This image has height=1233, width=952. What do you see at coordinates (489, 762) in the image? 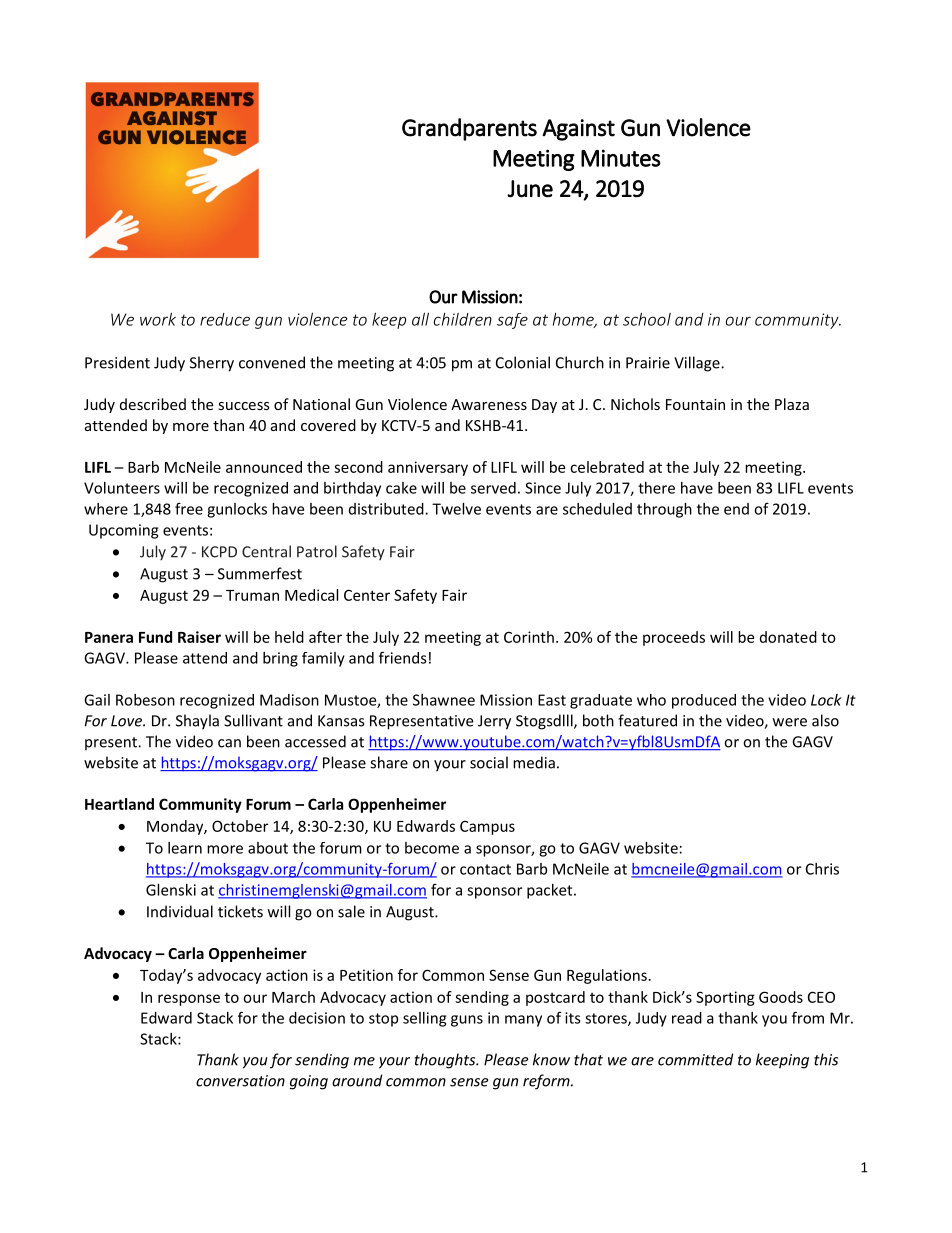
I see `social` at bounding box center [489, 762].
